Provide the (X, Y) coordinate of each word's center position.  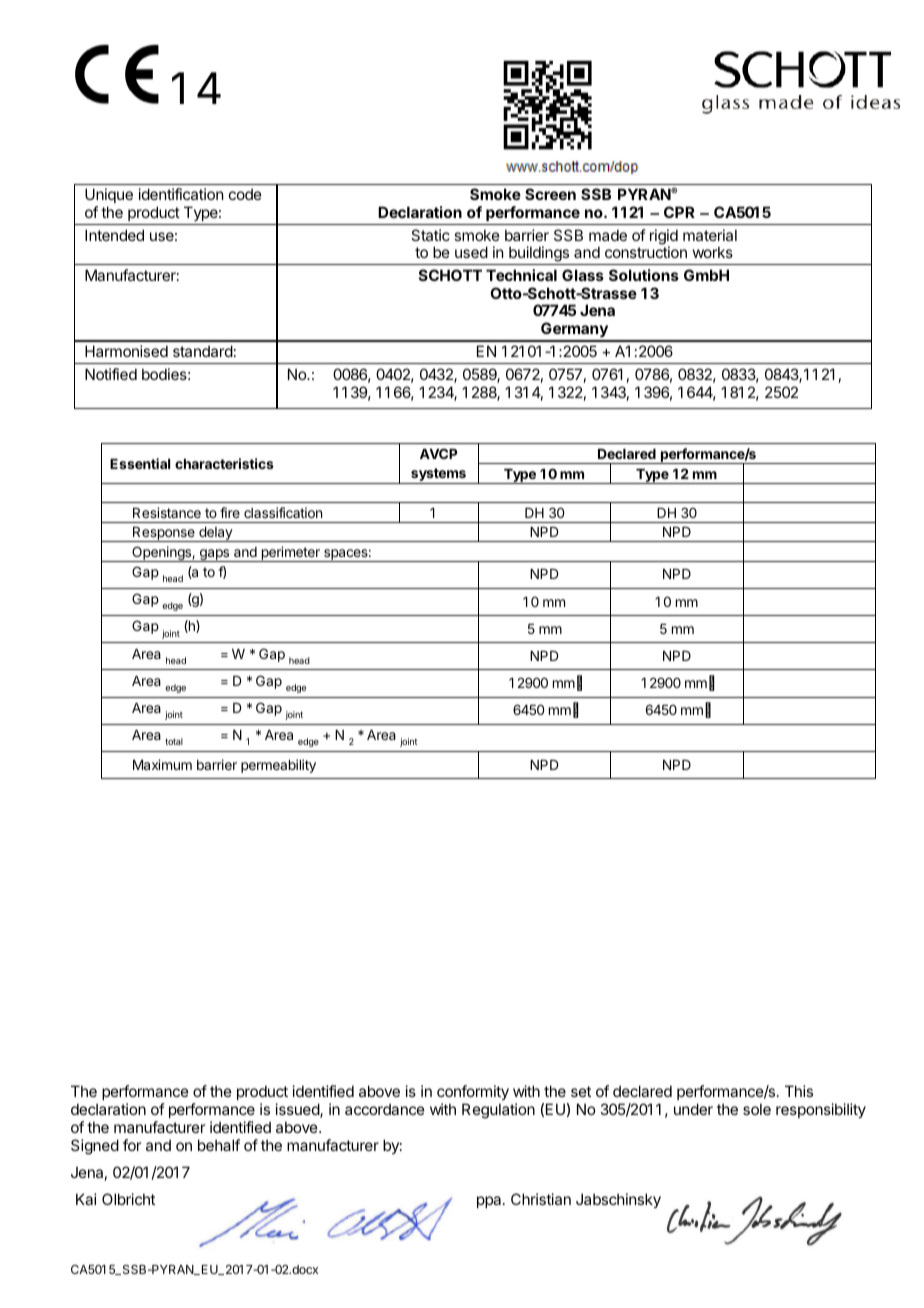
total (174, 741)
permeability (278, 766)
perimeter (290, 554)
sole (757, 1109)
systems (438, 476)
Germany (574, 331)
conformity (473, 1094)
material (710, 235)
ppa (490, 1202)
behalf (219, 1145)
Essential (140, 463)
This (799, 1091)
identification (181, 194)
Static (430, 235)
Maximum (162, 764)
